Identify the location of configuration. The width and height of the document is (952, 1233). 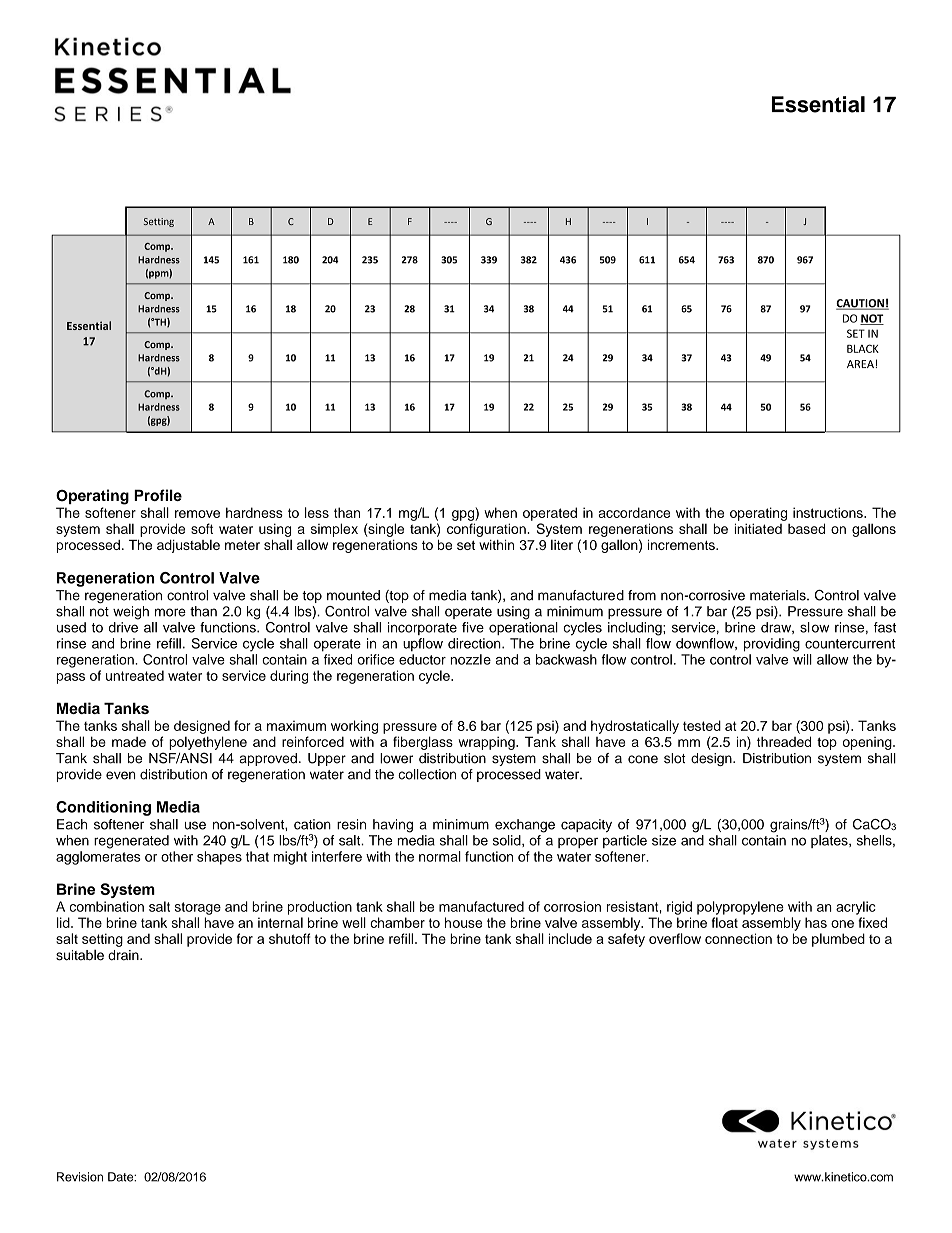
(486, 530).
